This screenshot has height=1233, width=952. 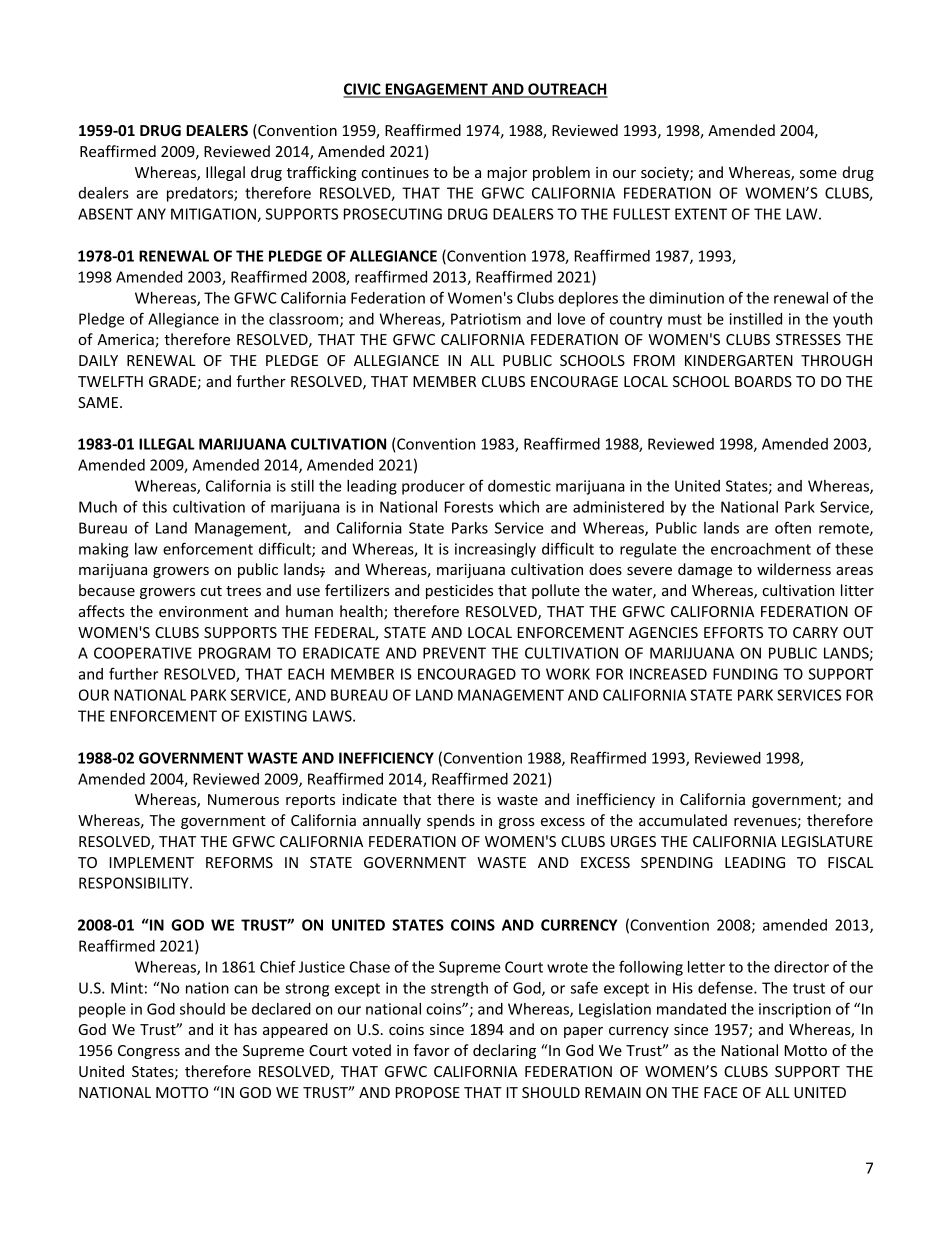 I want to click on MITIGATION, so click(x=213, y=214).
